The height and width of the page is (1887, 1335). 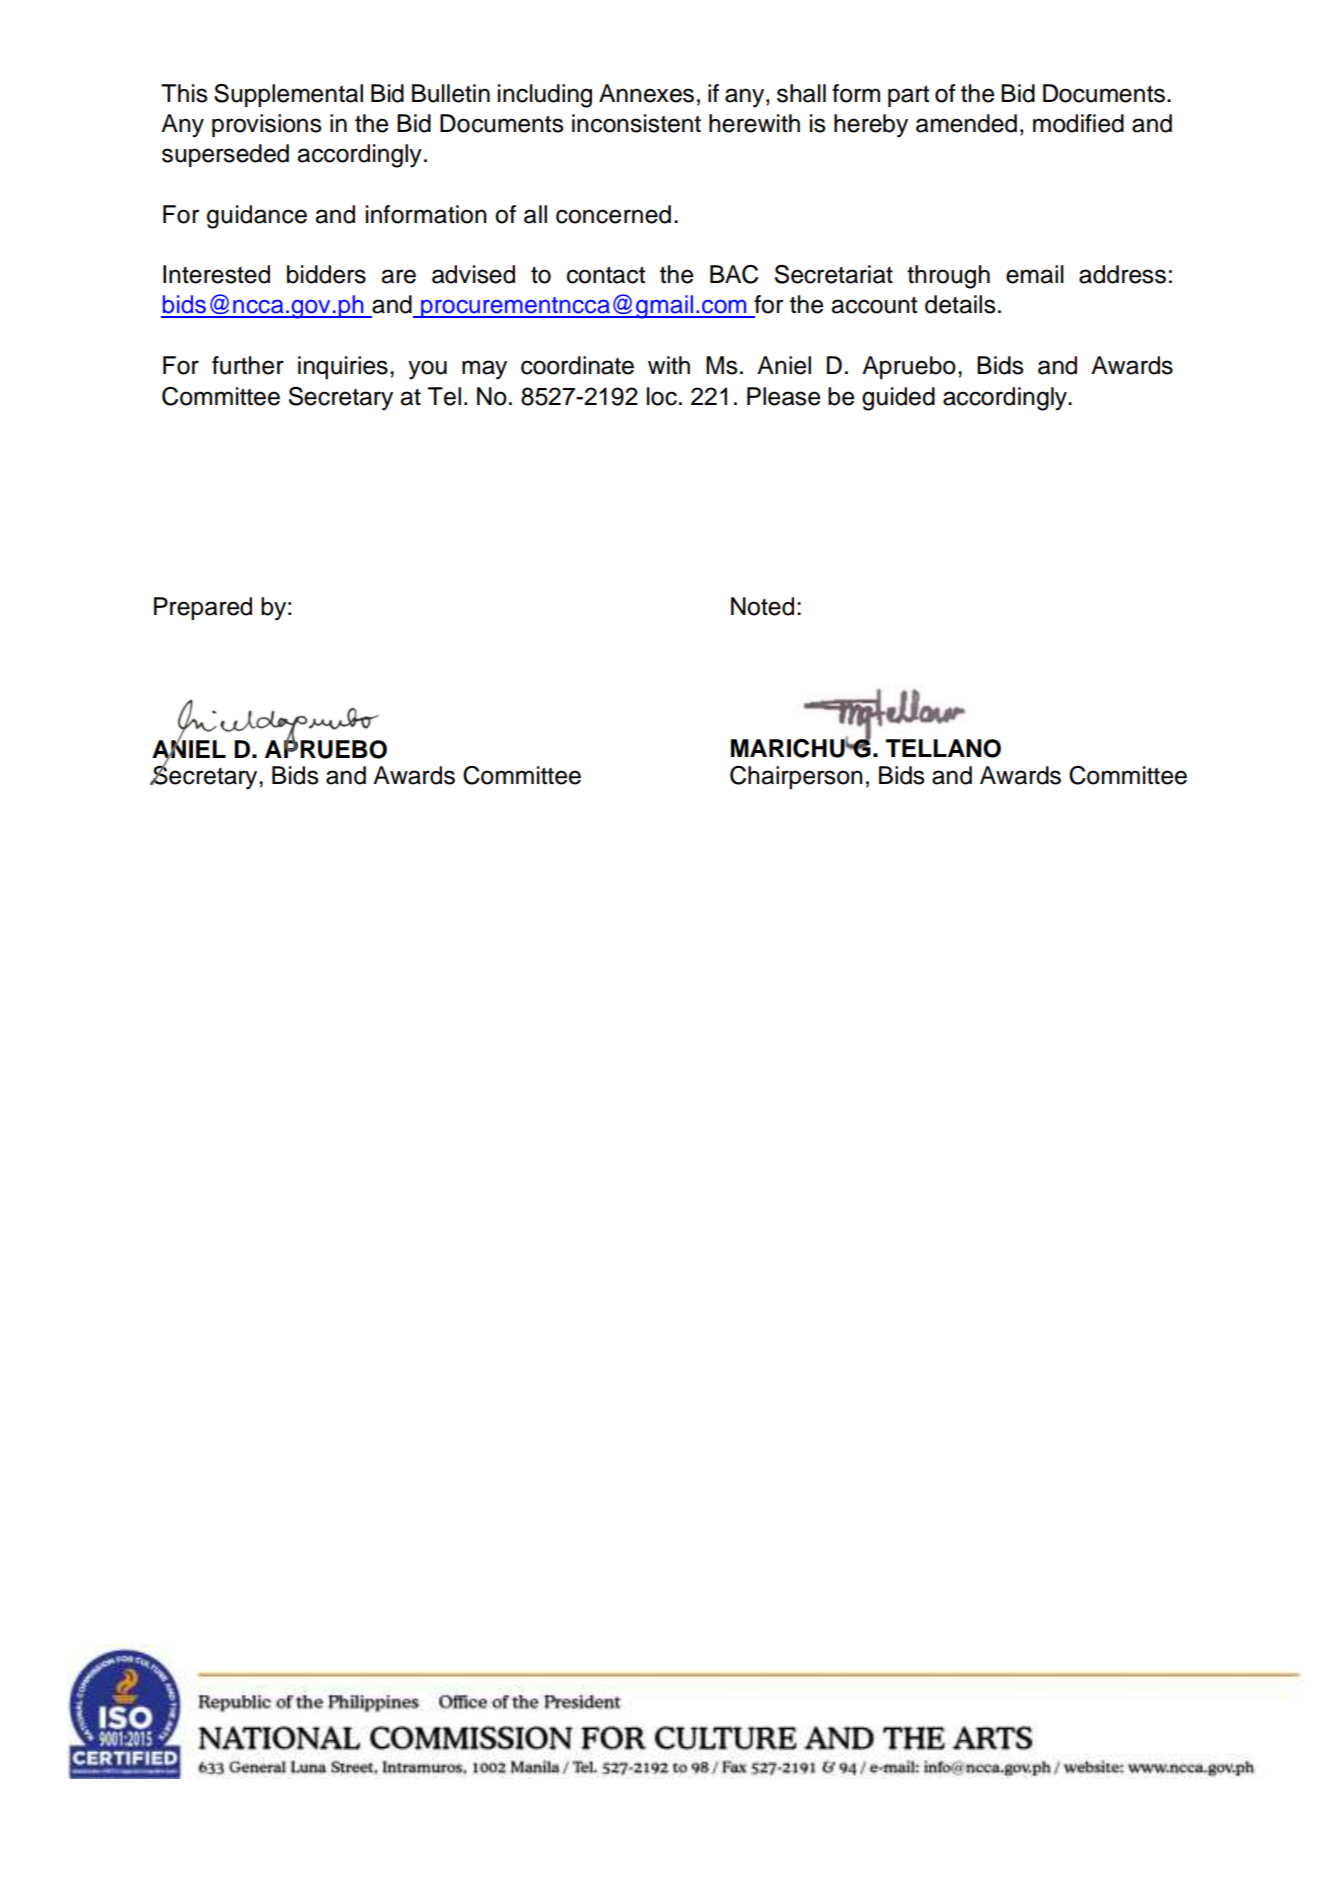 I want to click on loc, so click(x=662, y=396).
